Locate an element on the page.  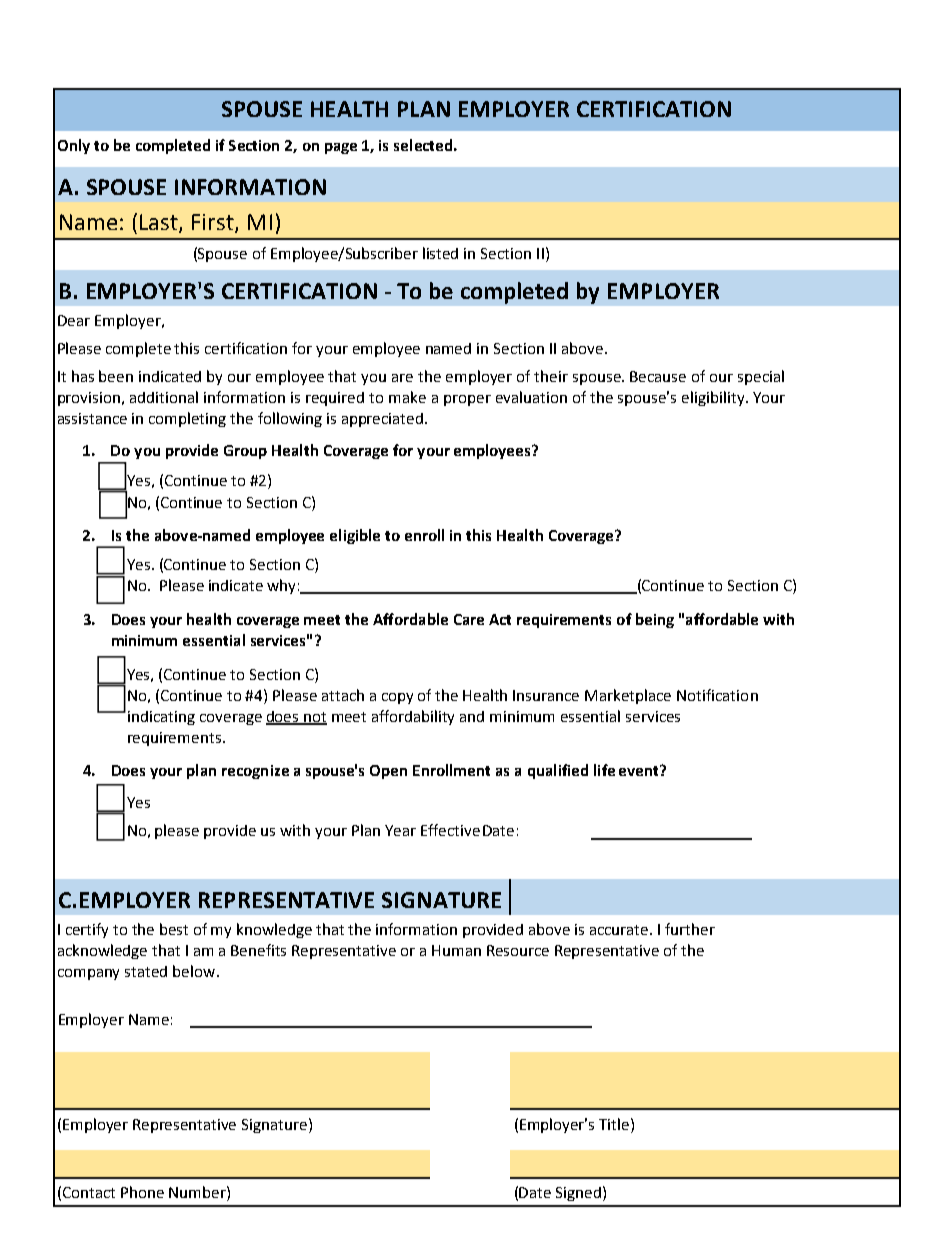
copy is located at coordinates (397, 698).
